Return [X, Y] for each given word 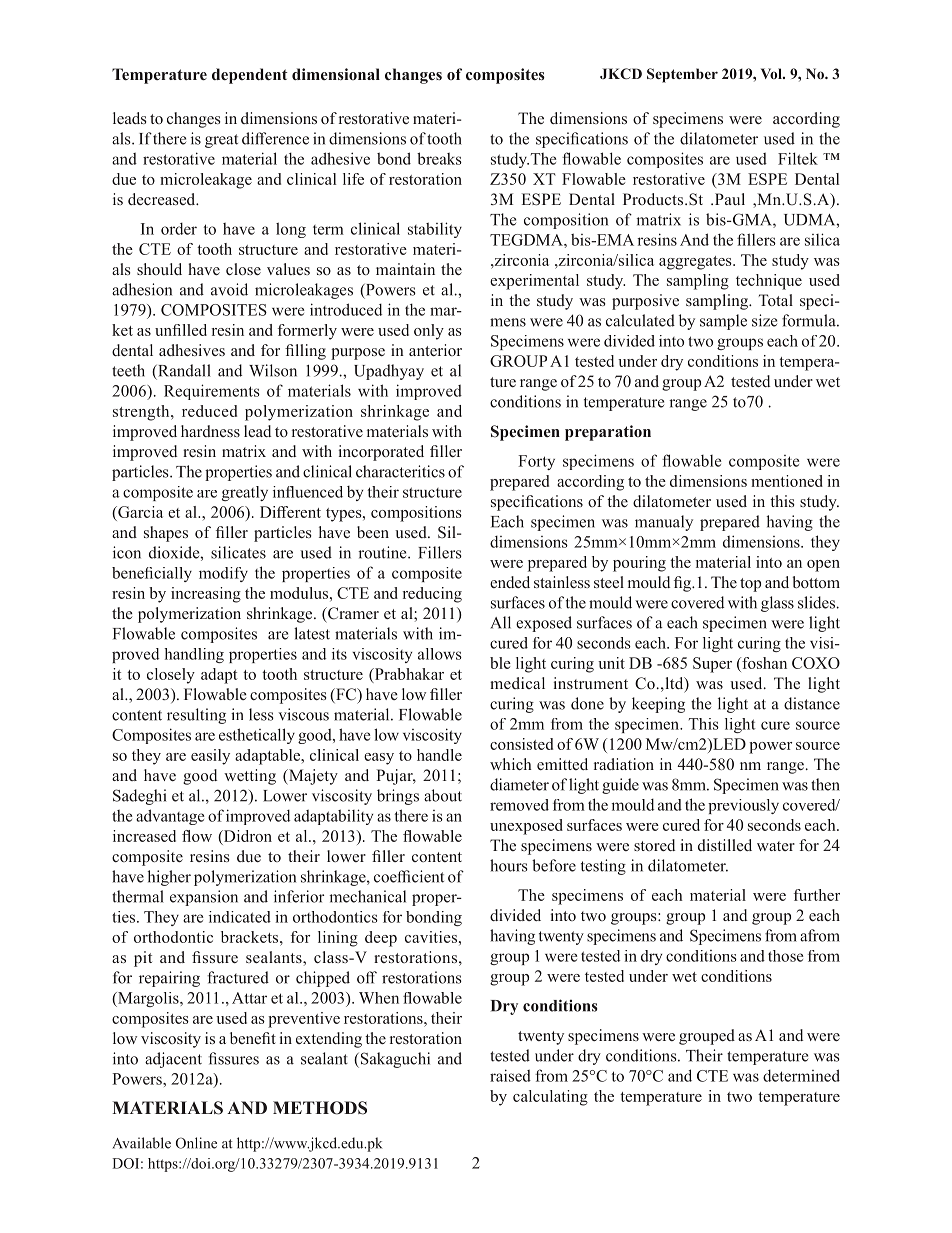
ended [510, 582]
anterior [435, 350]
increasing [206, 595]
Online [196, 1143]
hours [509, 865]
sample [723, 322]
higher [169, 878]
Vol [772, 73]
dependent [250, 76]
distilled [725, 845]
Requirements [212, 392]
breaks [439, 158]
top [750, 585]
